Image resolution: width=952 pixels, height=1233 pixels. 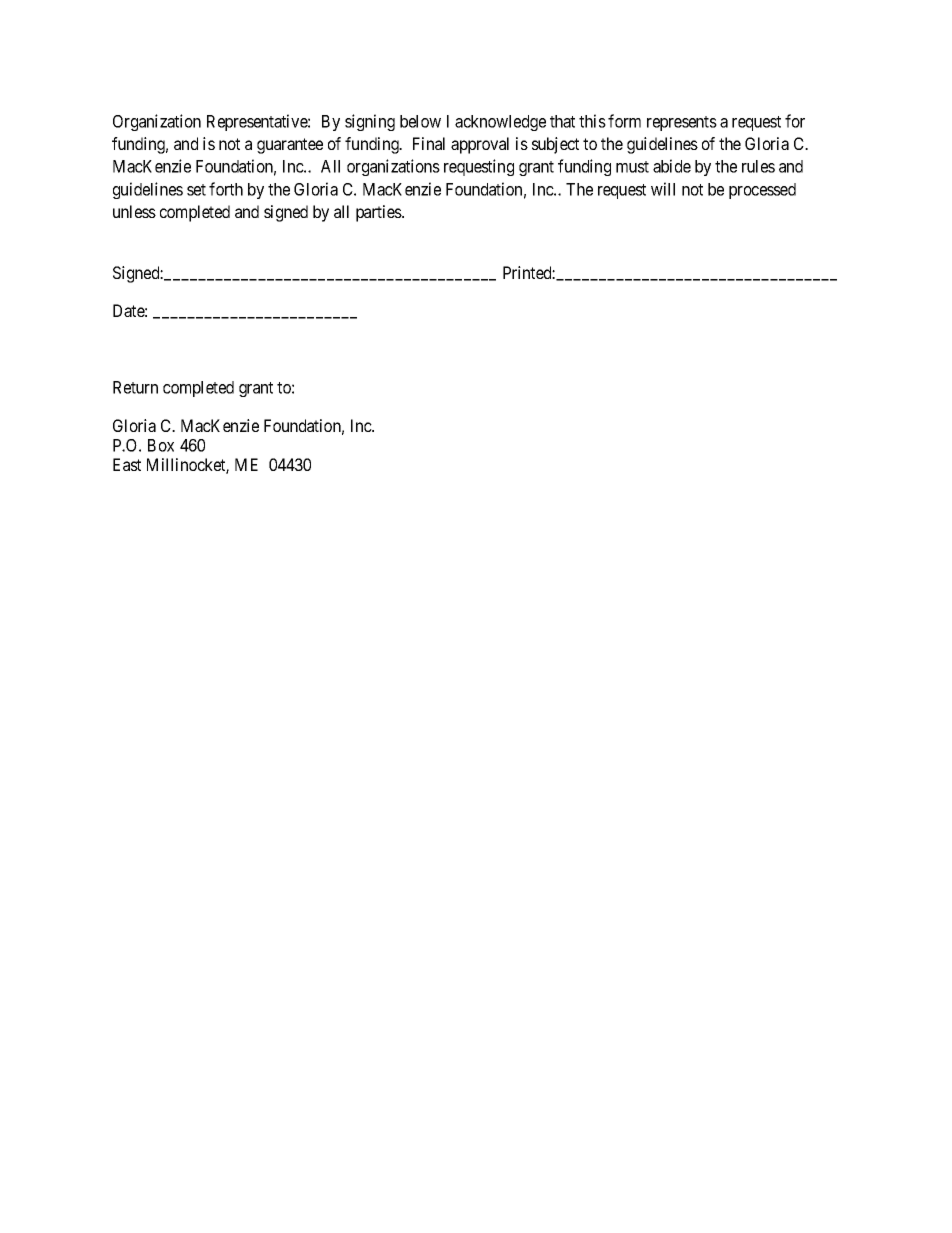 What do you see at coordinates (290, 146) in the screenshot?
I see `guarantee` at bounding box center [290, 146].
